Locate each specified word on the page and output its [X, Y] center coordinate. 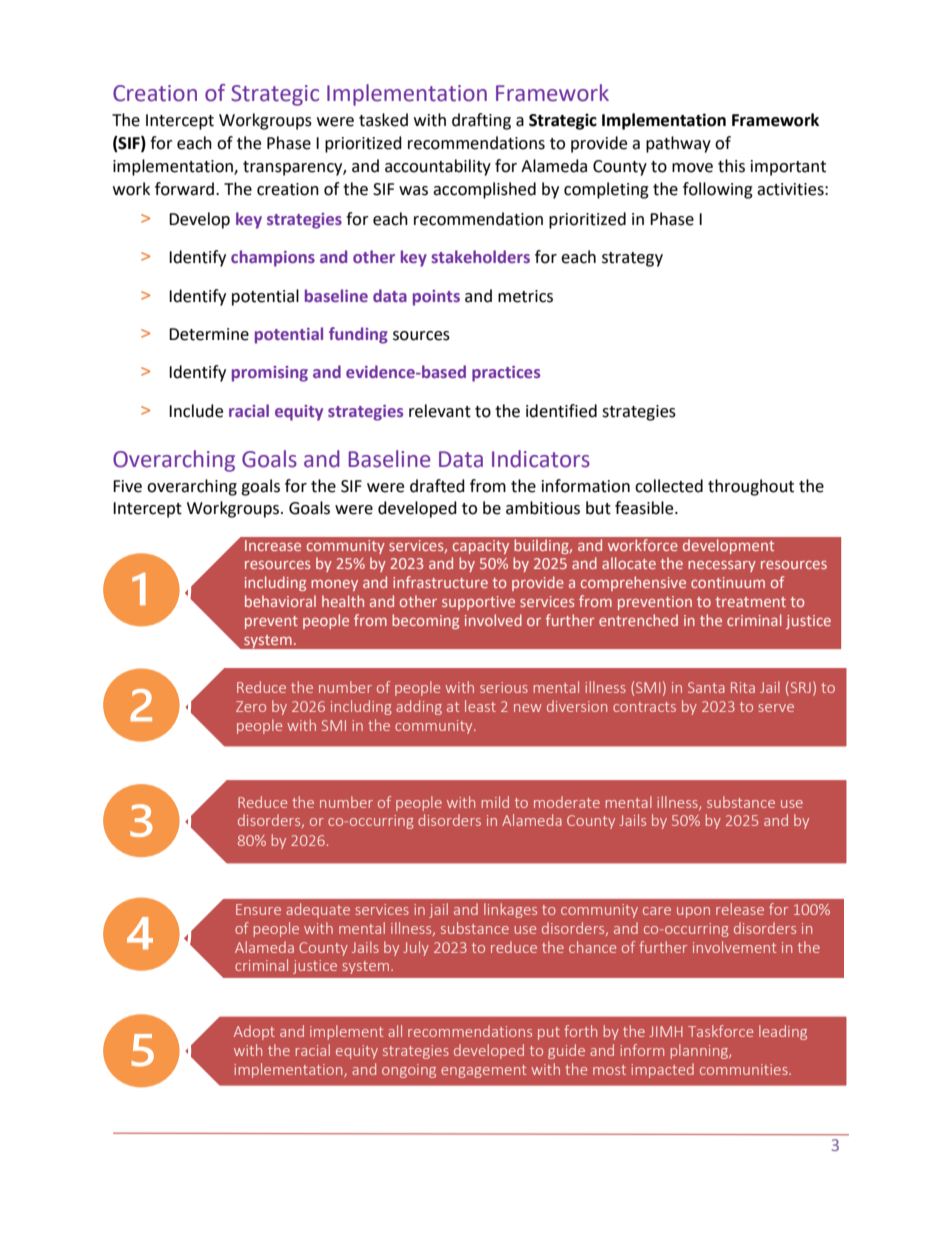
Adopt [254, 1032]
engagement [483, 1071]
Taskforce [720, 1031]
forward [184, 189]
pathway [678, 144]
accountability [438, 167]
